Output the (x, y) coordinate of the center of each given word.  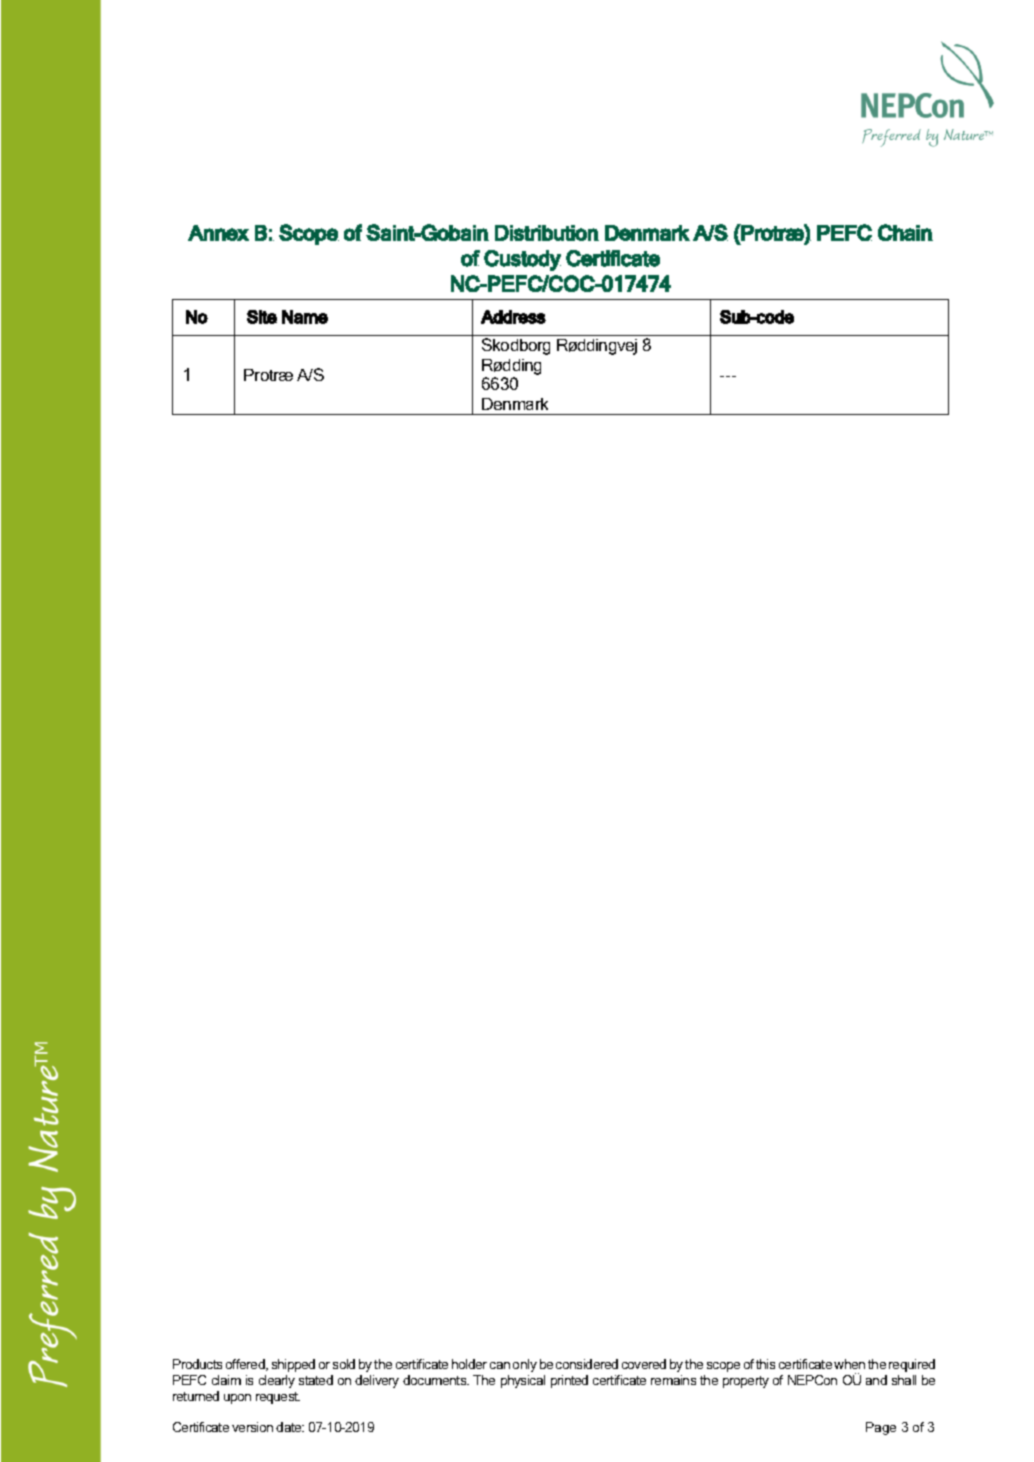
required (912, 1365)
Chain (905, 232)
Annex (218, 233)
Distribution (547, 233)
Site (262, 317)
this (765, 1364)
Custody (522, 260)
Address (513, 317)
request (278, 1398)
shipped (293, 1365)
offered (246, 1365)
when (849, 1364)
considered (587, 1364)
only (525, 1365)
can (500, 1365)
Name (305, 317)
